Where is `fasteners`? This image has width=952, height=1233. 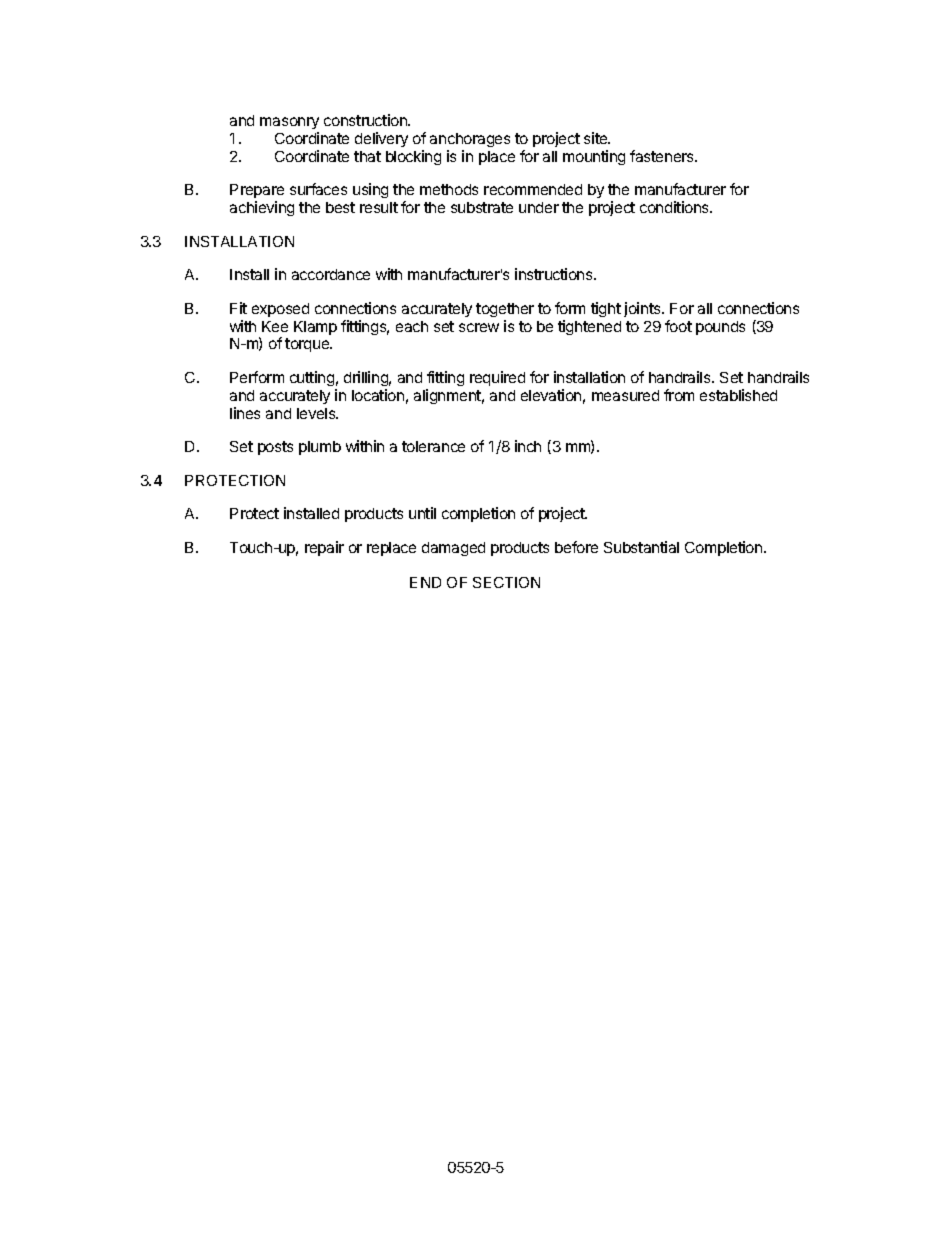
fasteners is located at coordinates (663, 156).
